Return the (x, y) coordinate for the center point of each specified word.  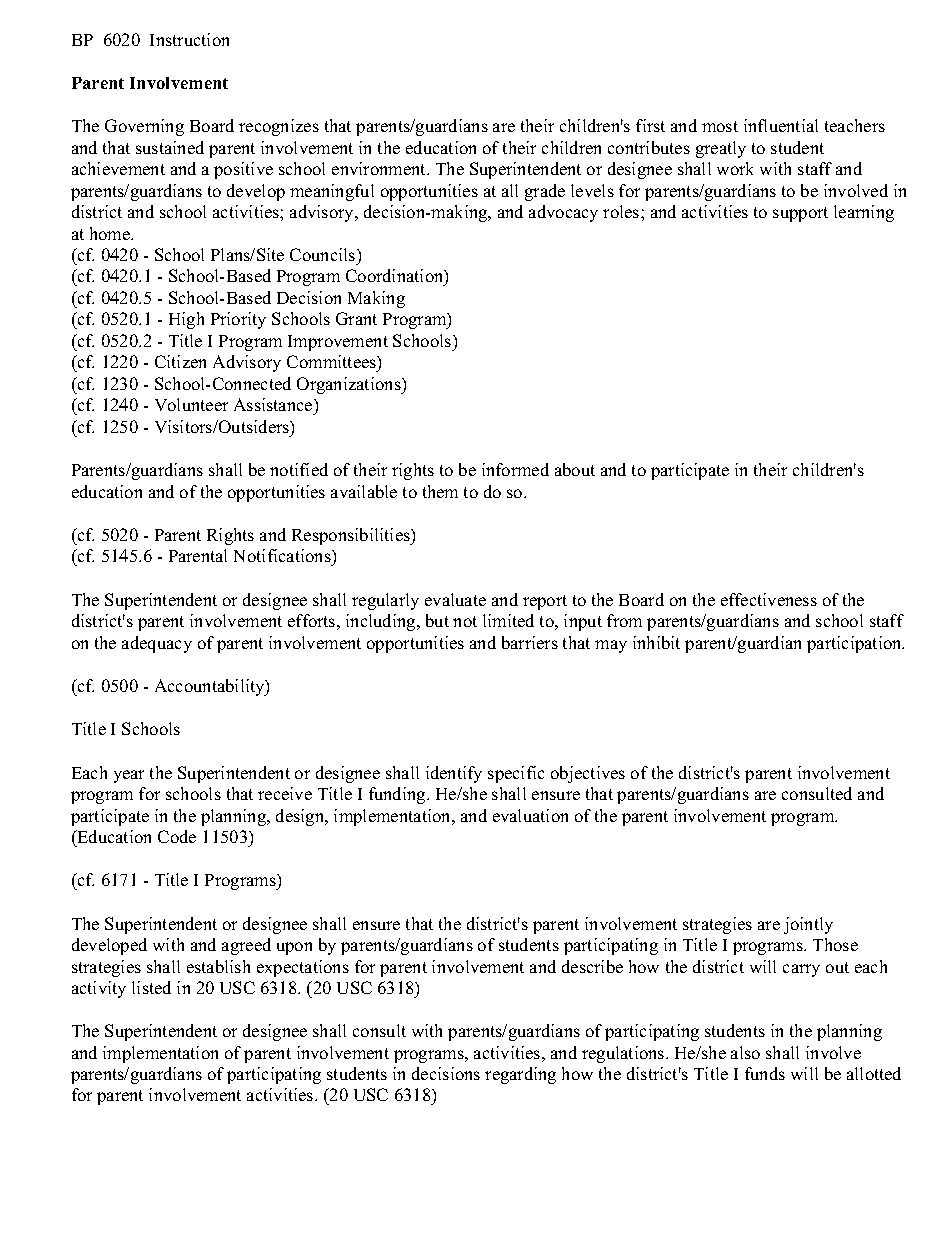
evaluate (455, 599)
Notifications (283, 557)
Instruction (189, 39)
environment (380, 168)
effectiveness (769, 599)
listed (151, 987)
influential (781, 125)
